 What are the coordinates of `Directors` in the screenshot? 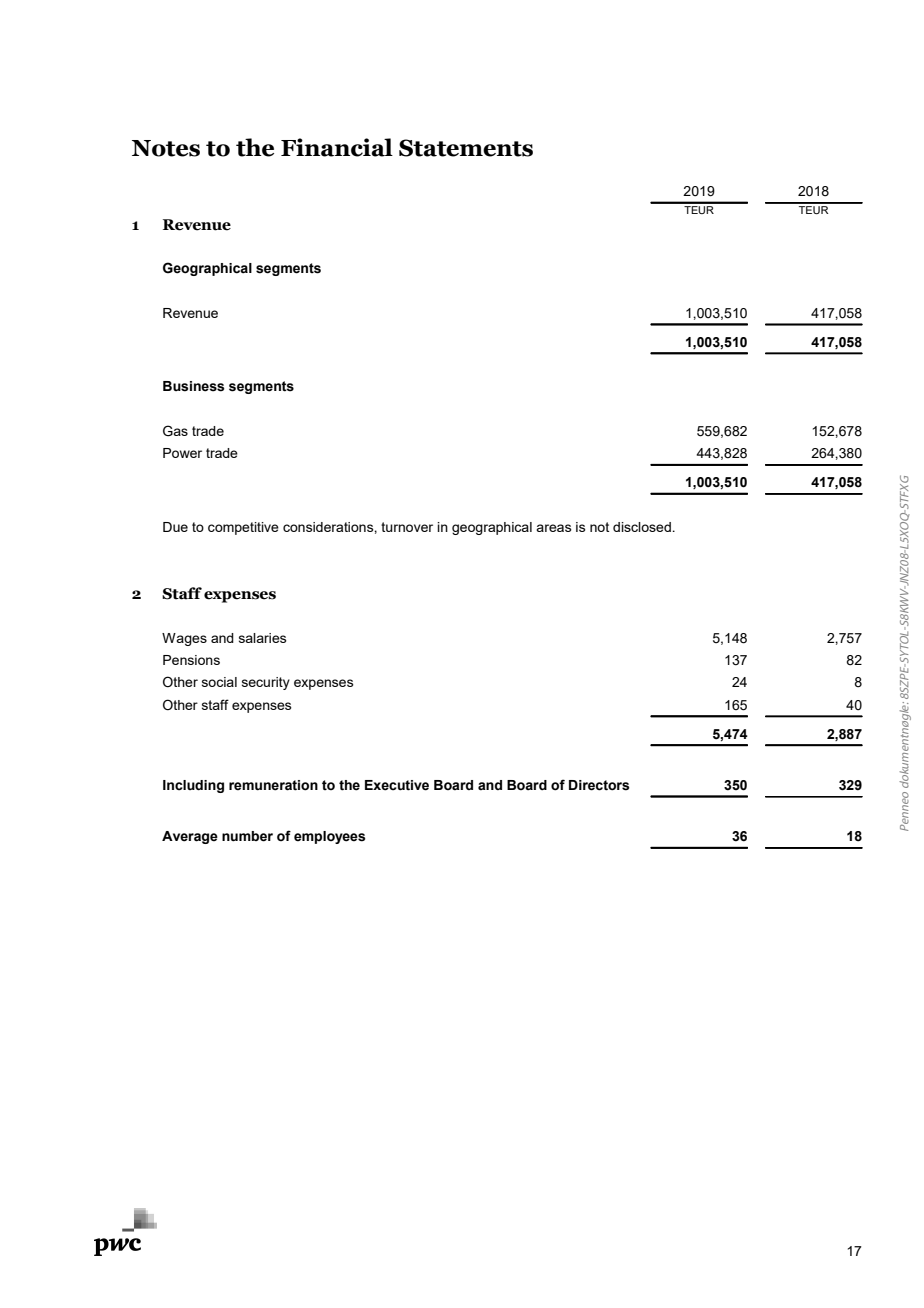 It's located at (599, 785).
